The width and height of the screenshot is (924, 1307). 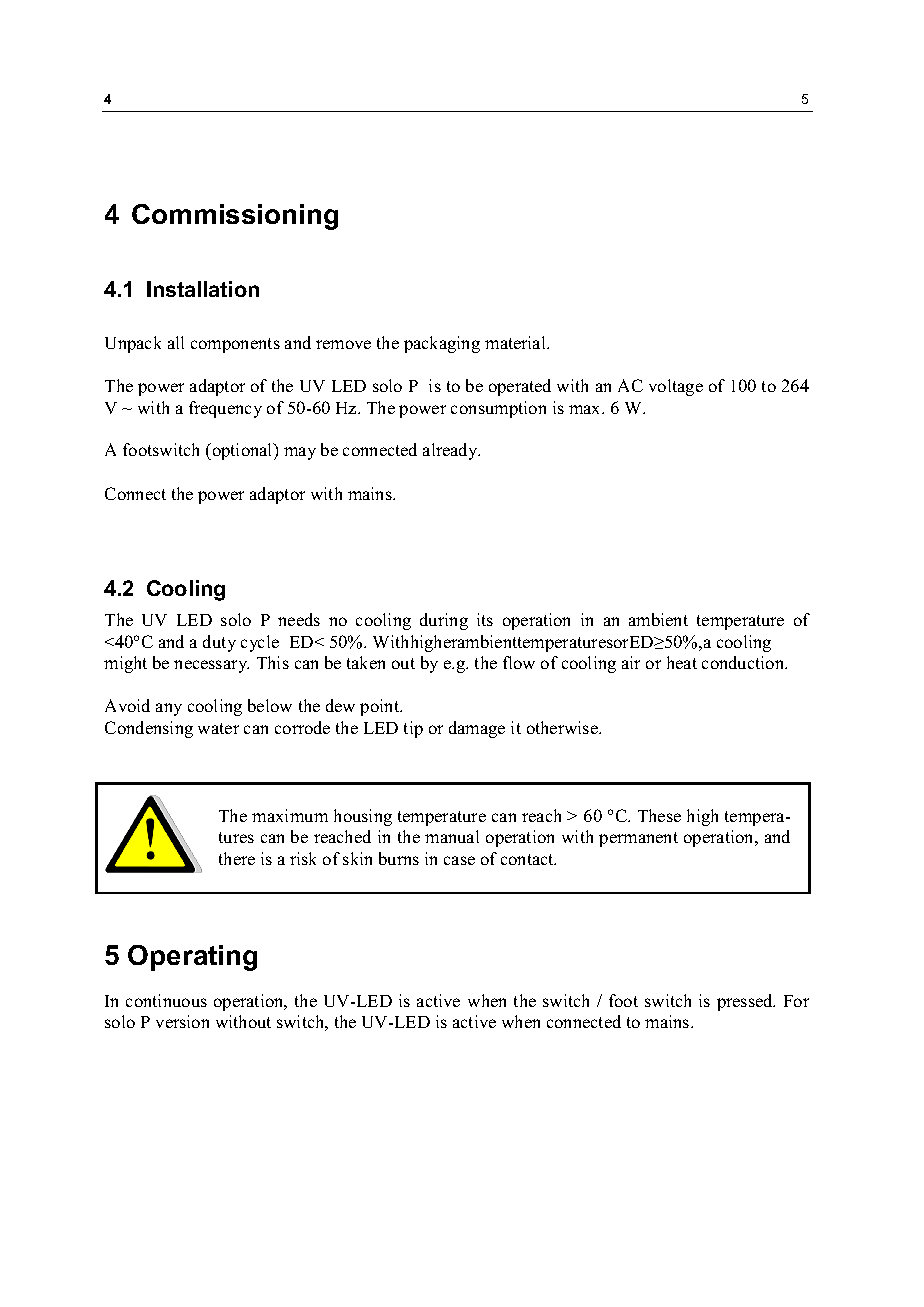 I want to click on conduction, so click(x=744, y=662).
